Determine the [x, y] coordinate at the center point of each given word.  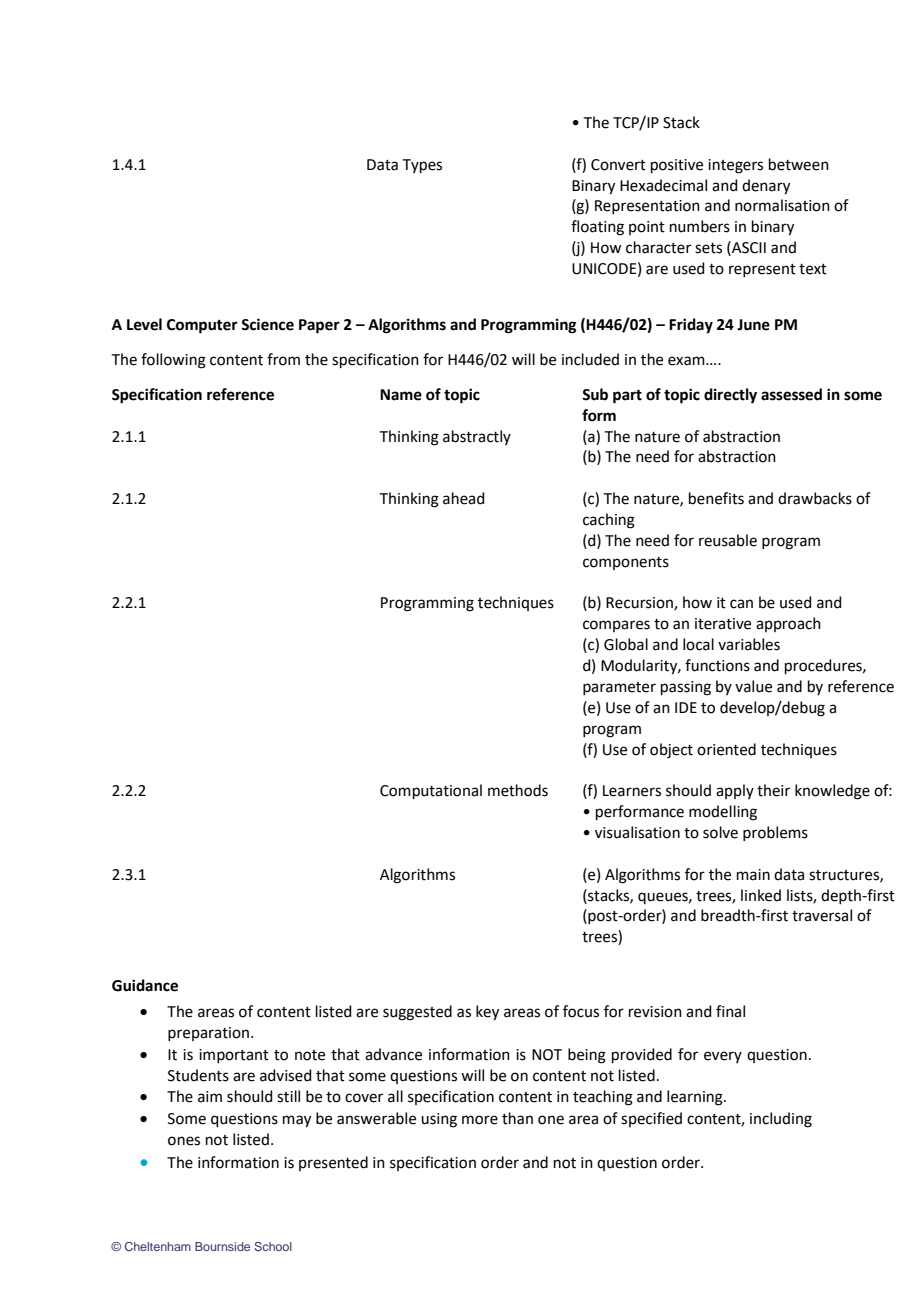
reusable [728, 540]
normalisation [782, 205]
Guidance [145, 985]
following [173, 361]
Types [422, 166]
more [480, 1120]
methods [518, 790]
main [753, 875]
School [273, 1246]
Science [267, 324]
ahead [464, 498]
